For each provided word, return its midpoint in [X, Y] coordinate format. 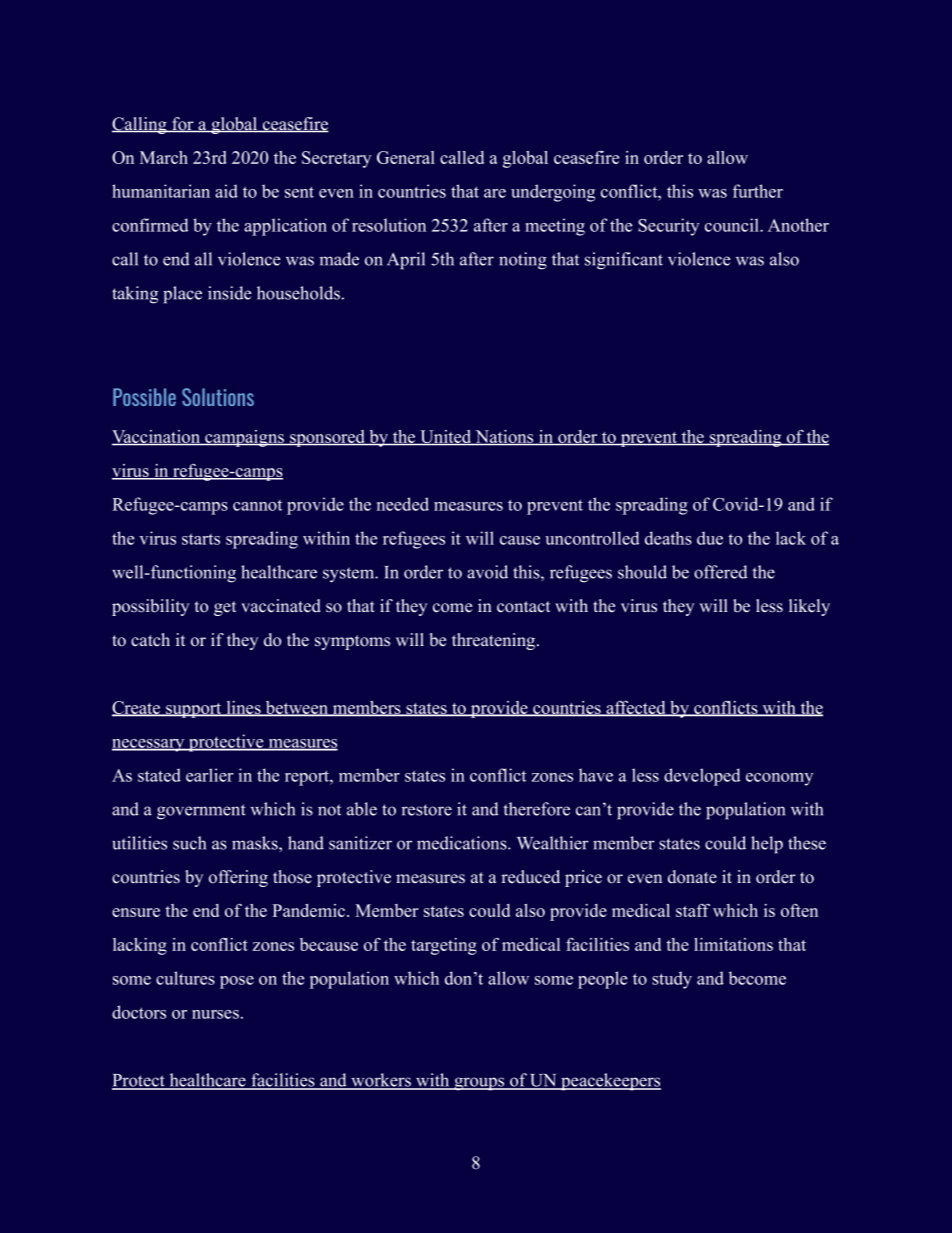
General [406, 157]
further [758, 191]
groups [479, 1084]
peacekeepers [610, 1082]
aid [226, 191]
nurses [215, 1014]
